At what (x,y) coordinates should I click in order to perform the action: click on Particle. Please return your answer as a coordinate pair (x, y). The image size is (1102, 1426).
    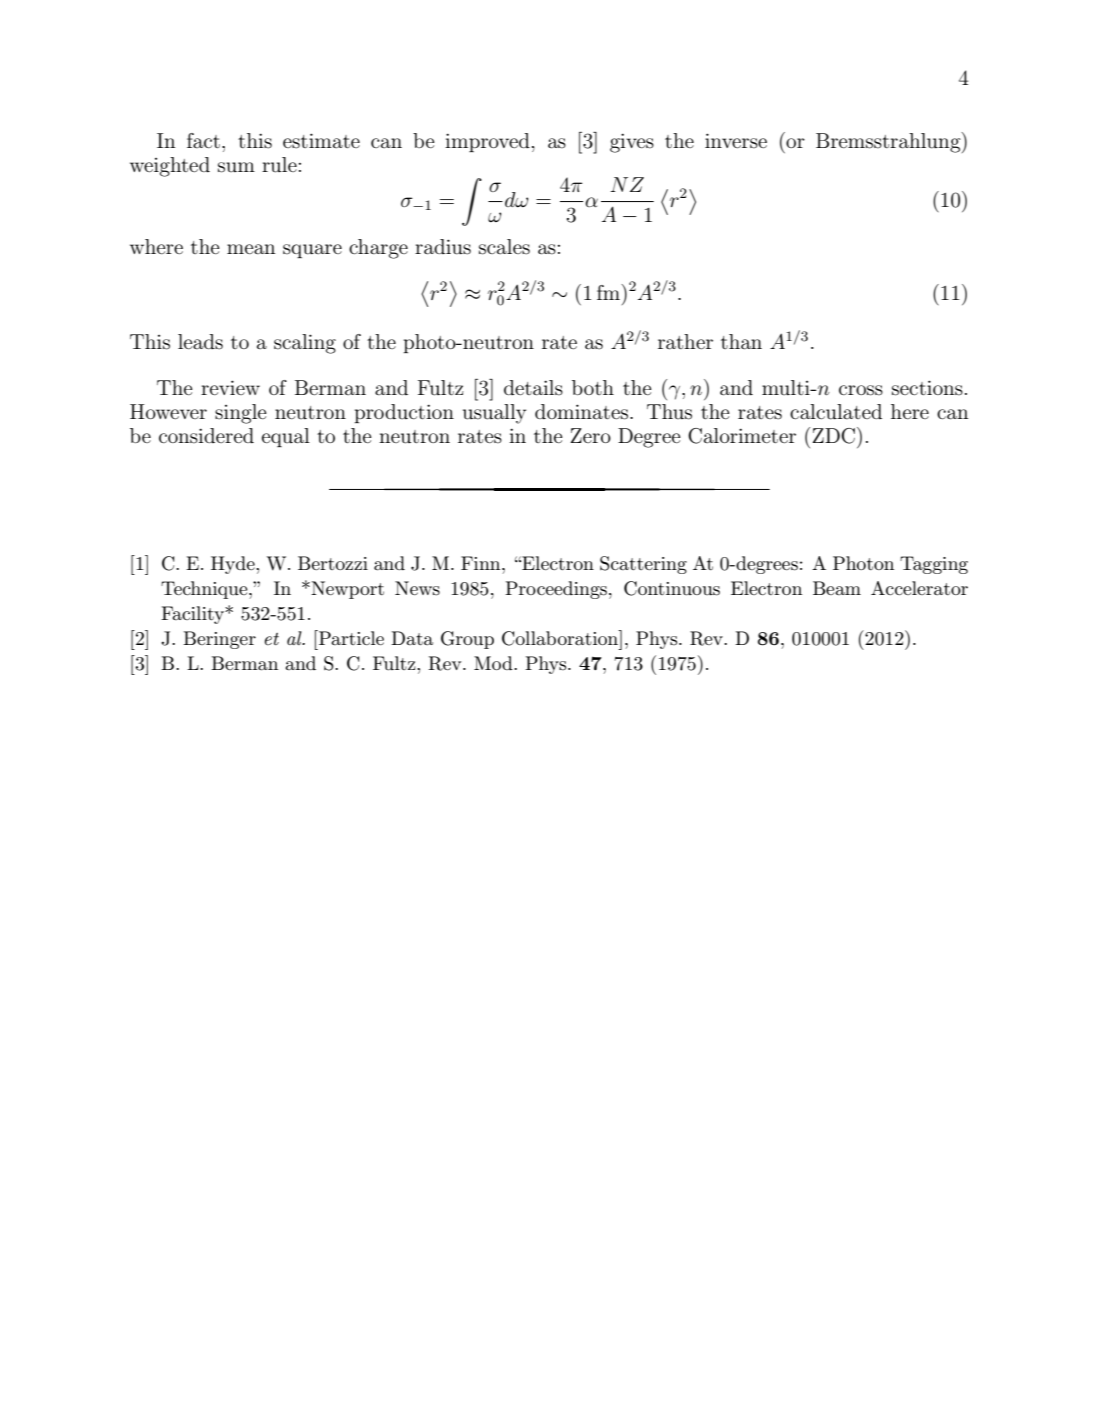
    Looking at the image, I should click on (350, 637).
